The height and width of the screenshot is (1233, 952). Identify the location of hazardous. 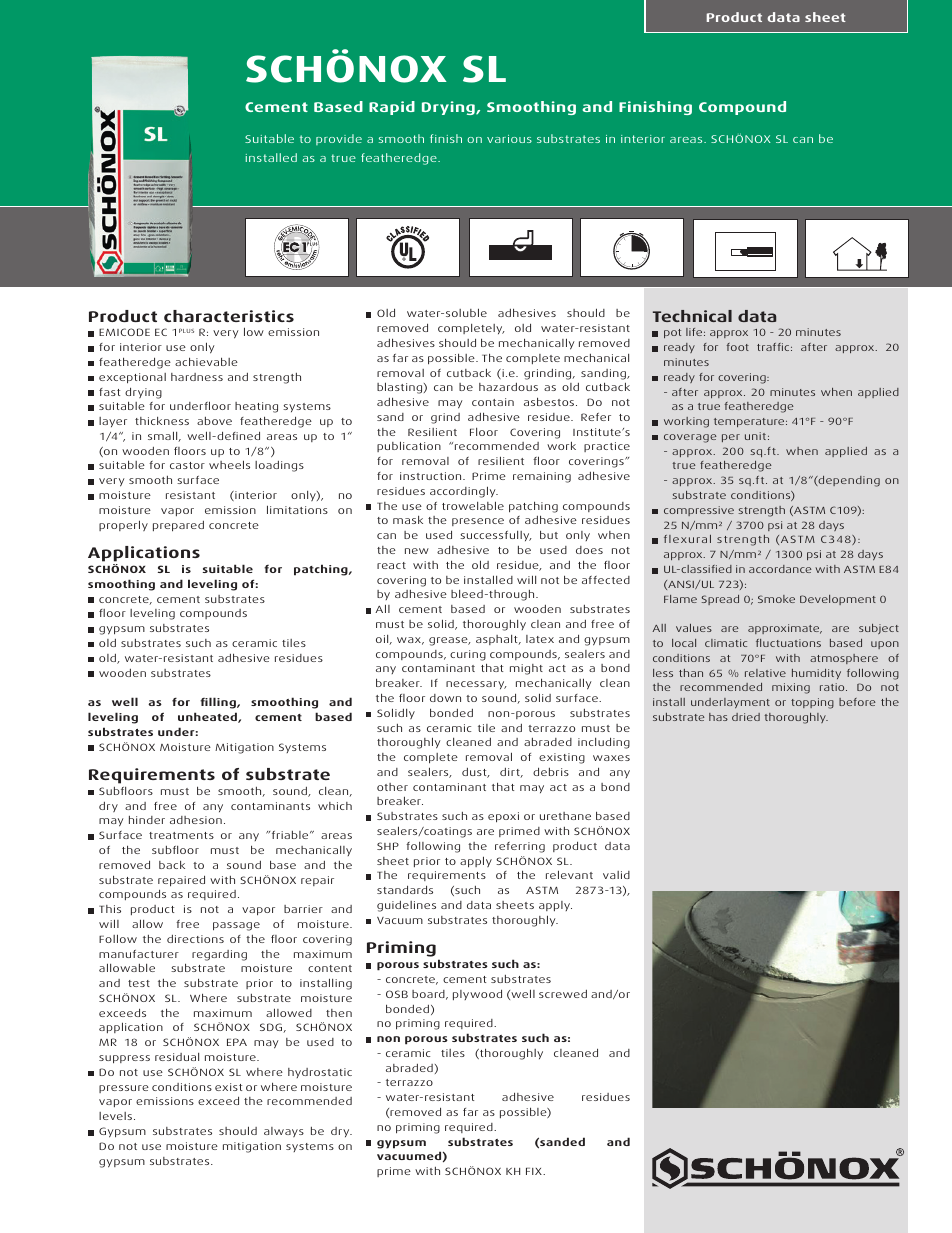
(508, 387).
